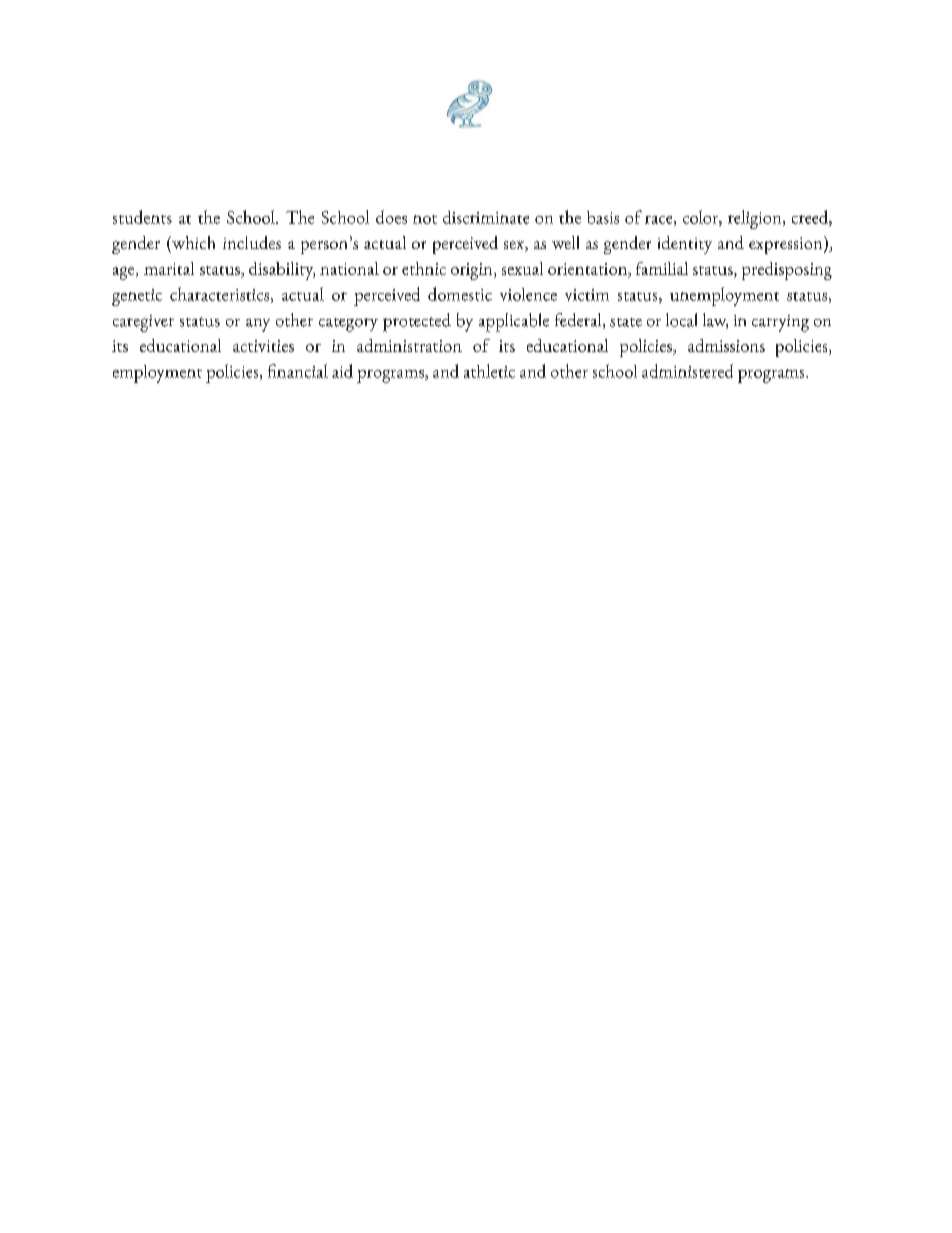 The width and height of the document is (952, 1233). I want to click on administered, so click(687, 371).
